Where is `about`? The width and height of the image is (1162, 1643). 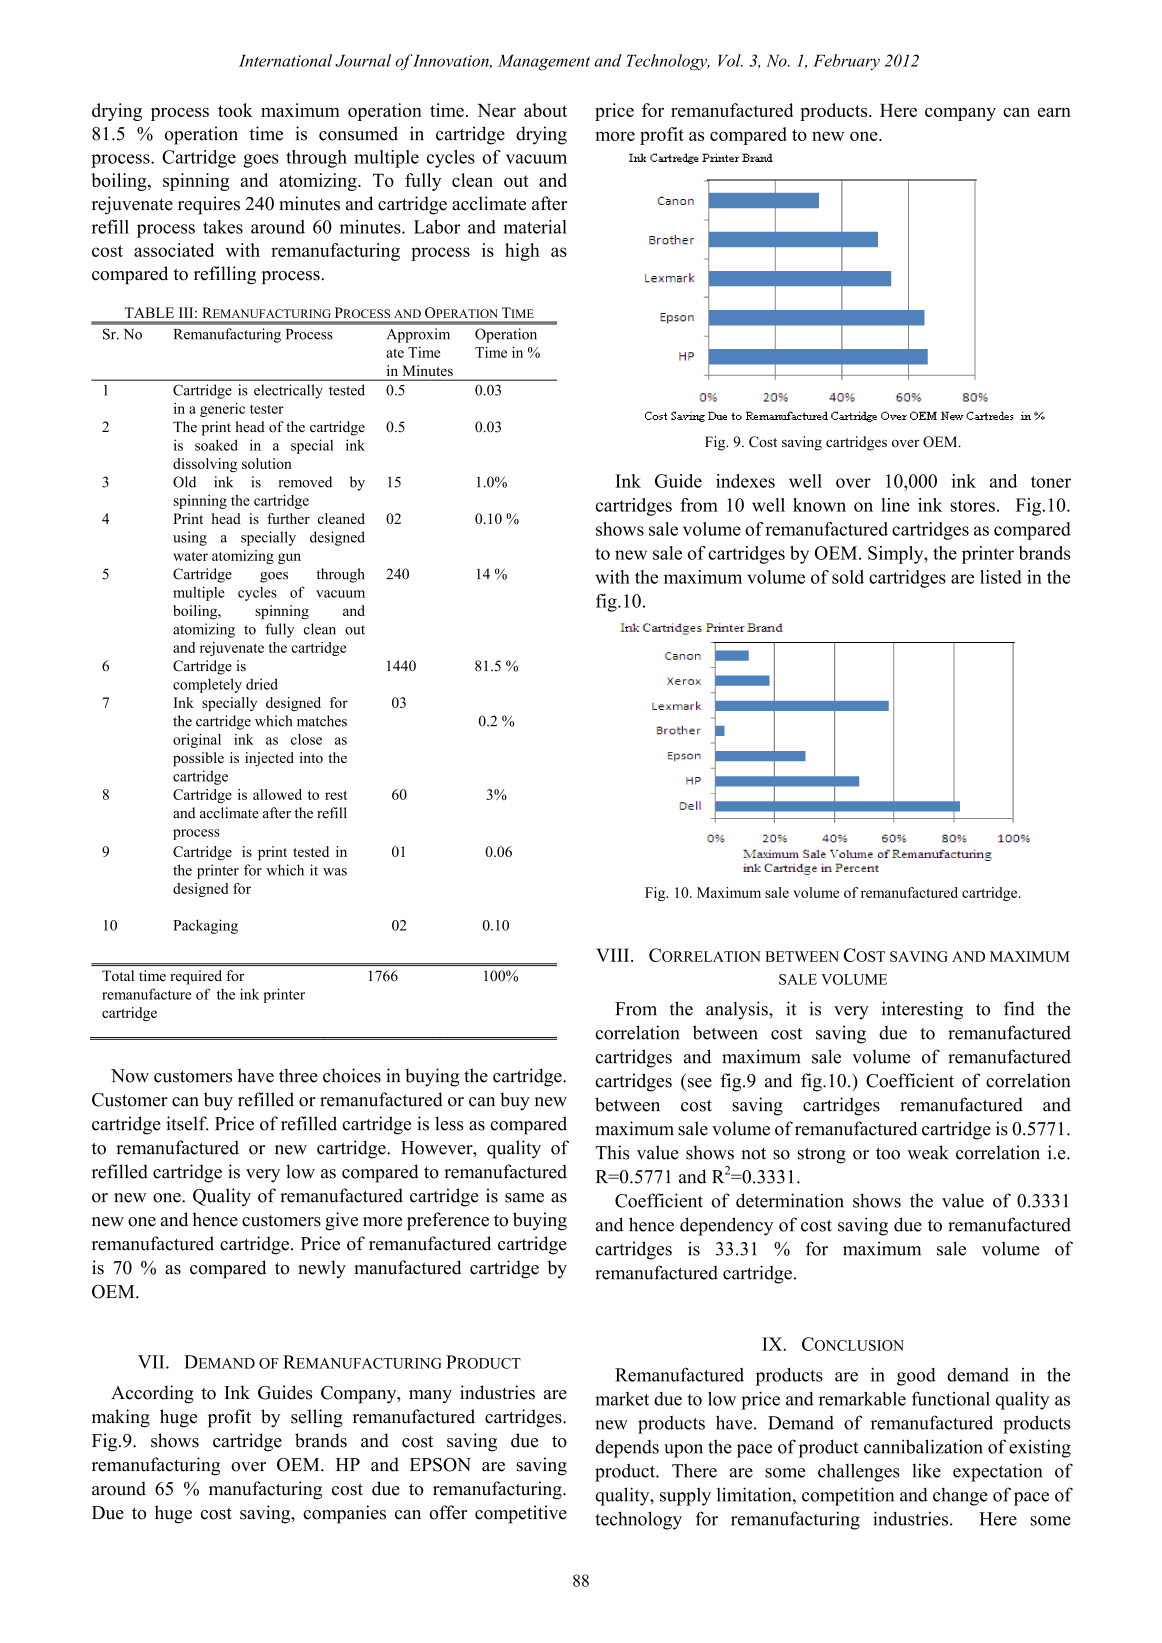 about is located at coordinates (545, 110).
